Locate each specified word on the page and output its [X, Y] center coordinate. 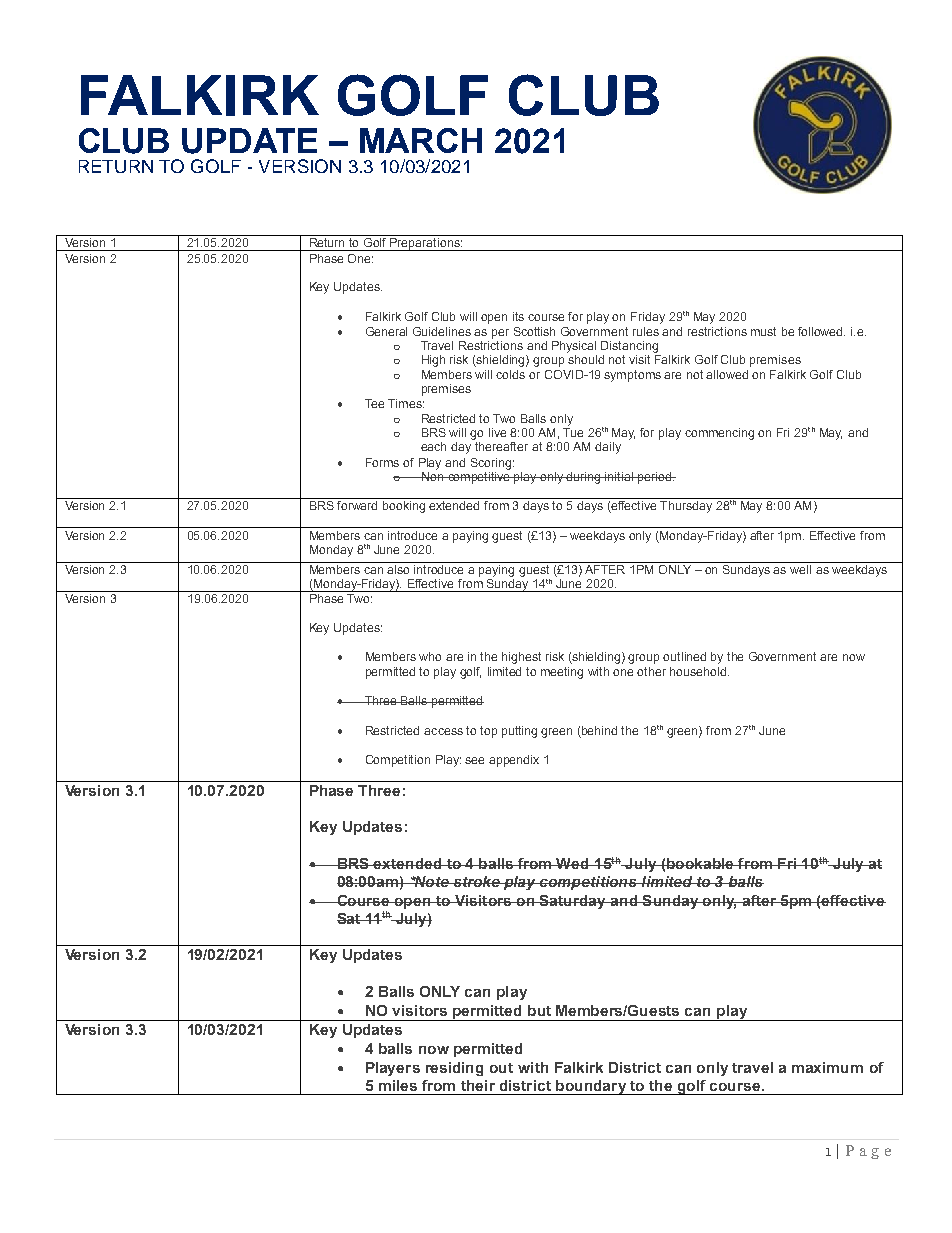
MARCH [421, 140]
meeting [562, 673]
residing [454, 1069]
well [801, 568]
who [430, 656]
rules [646, 331]
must [763, 331]
